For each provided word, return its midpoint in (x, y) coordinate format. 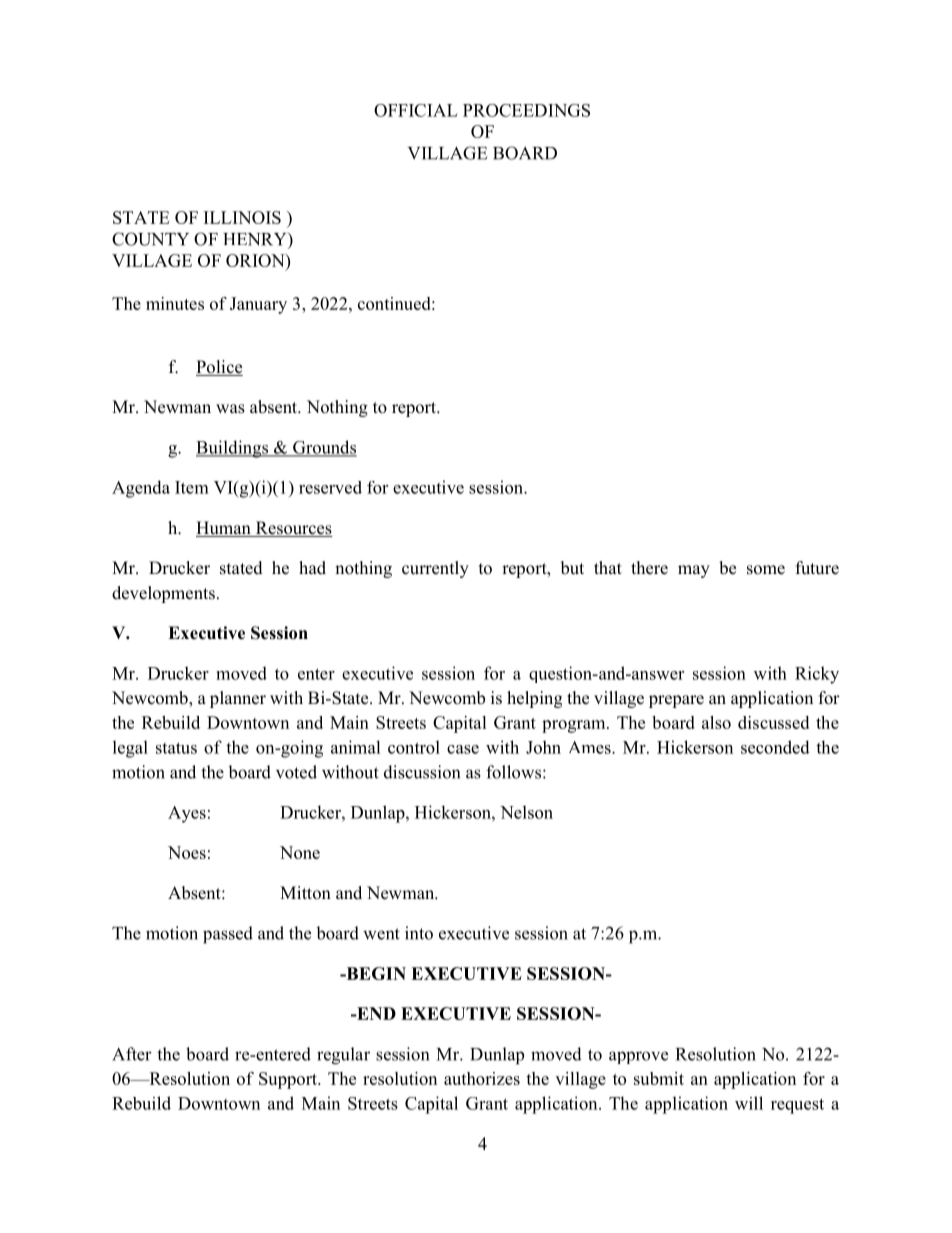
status (176, 748)
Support (289, 1080)
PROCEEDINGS (526, 110)
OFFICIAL (416, 110)
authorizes (482, 1078)
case (463, 749)
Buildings (233, 449)
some (766, 570)
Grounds (324, 448)
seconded (775, 747)
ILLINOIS (242, 217)
